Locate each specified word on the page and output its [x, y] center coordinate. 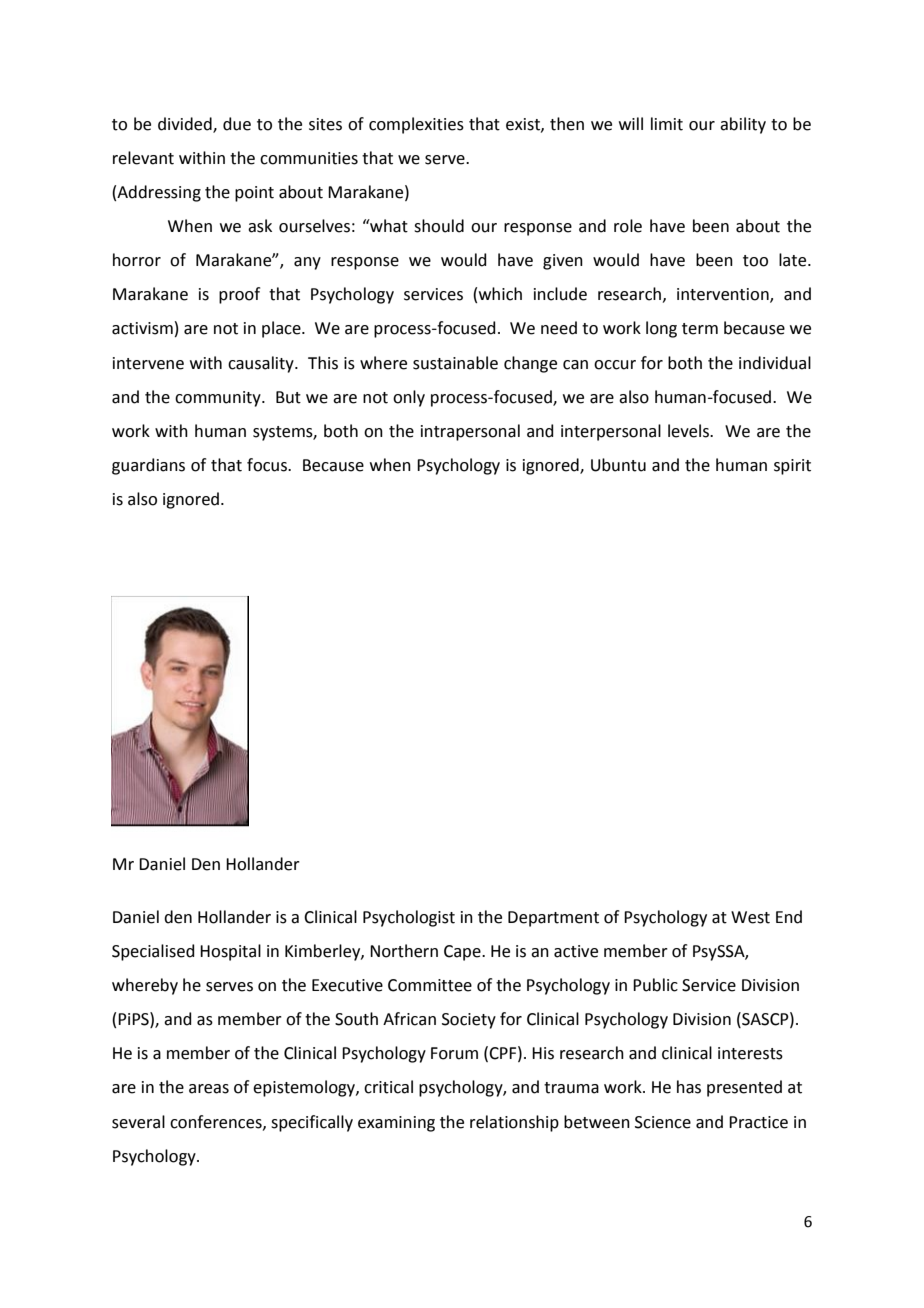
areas [209, 1089]
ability [743, 125]
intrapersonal [470, 432]
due [237, 124]
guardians [148, 466]
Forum [454, 1053]
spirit [792, 467]
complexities [416, 125]
